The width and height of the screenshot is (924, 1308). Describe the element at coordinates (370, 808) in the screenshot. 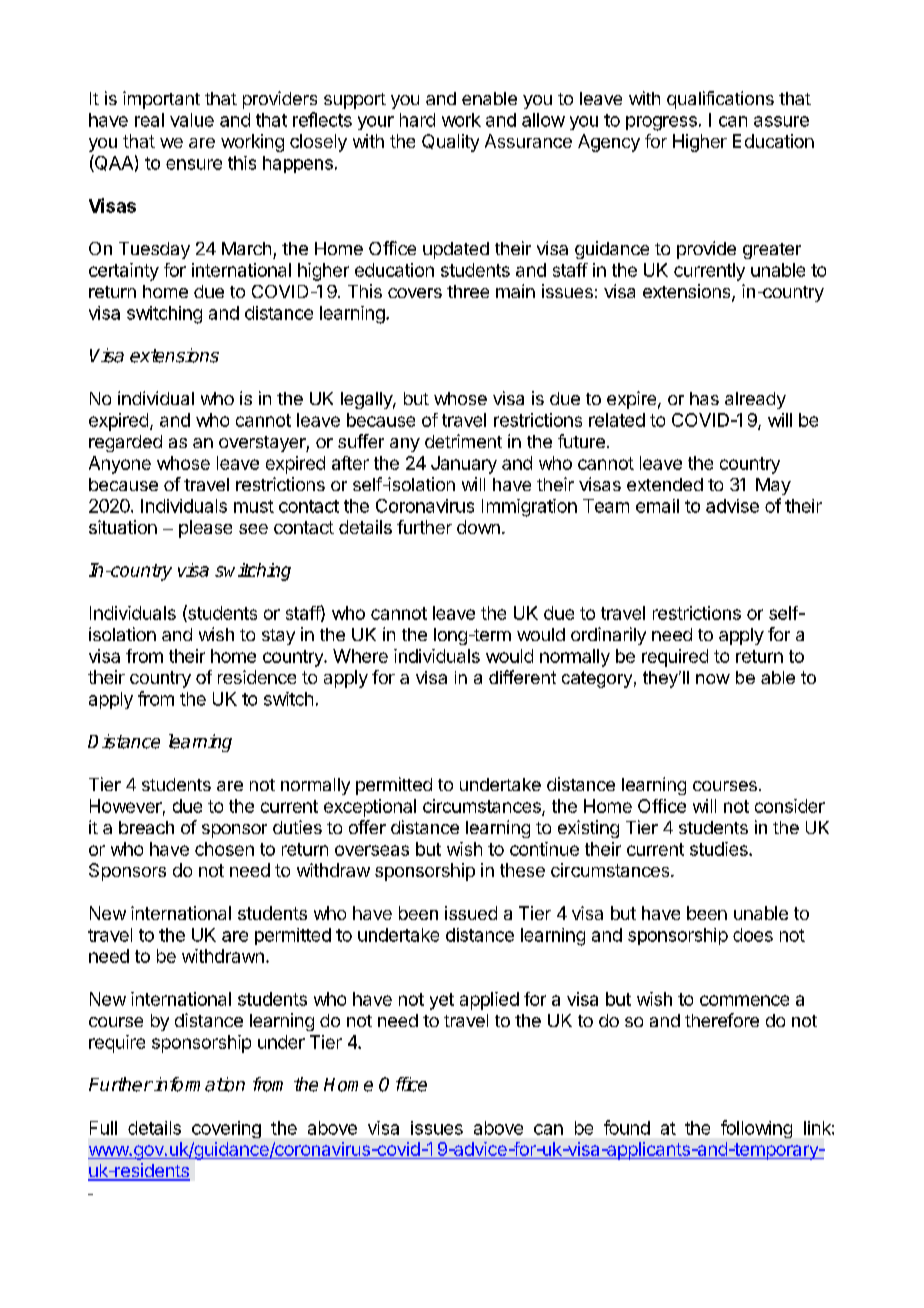

I see `exceptional` at that location.
